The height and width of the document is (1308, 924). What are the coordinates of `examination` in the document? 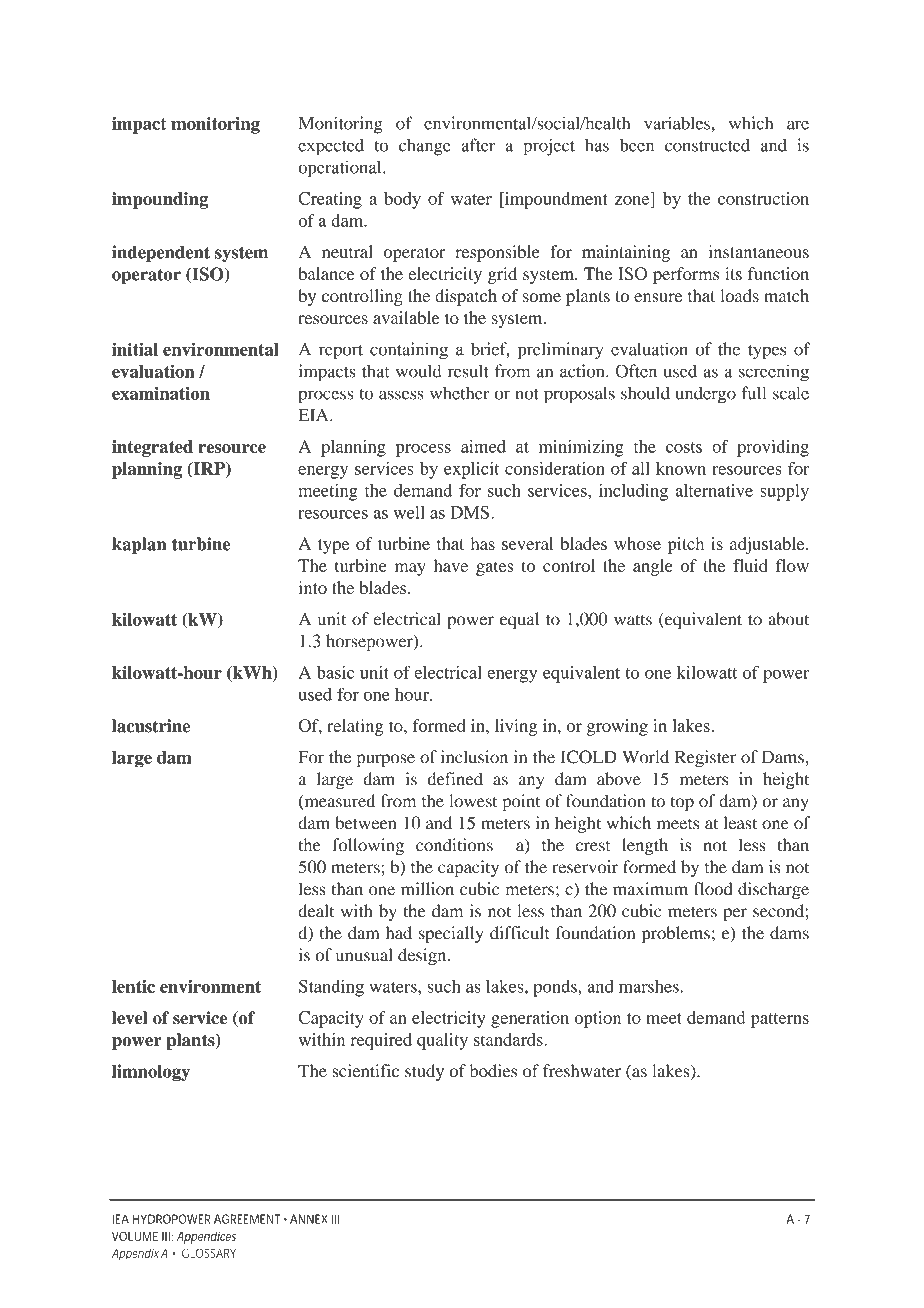 It's located at (161, 393).
